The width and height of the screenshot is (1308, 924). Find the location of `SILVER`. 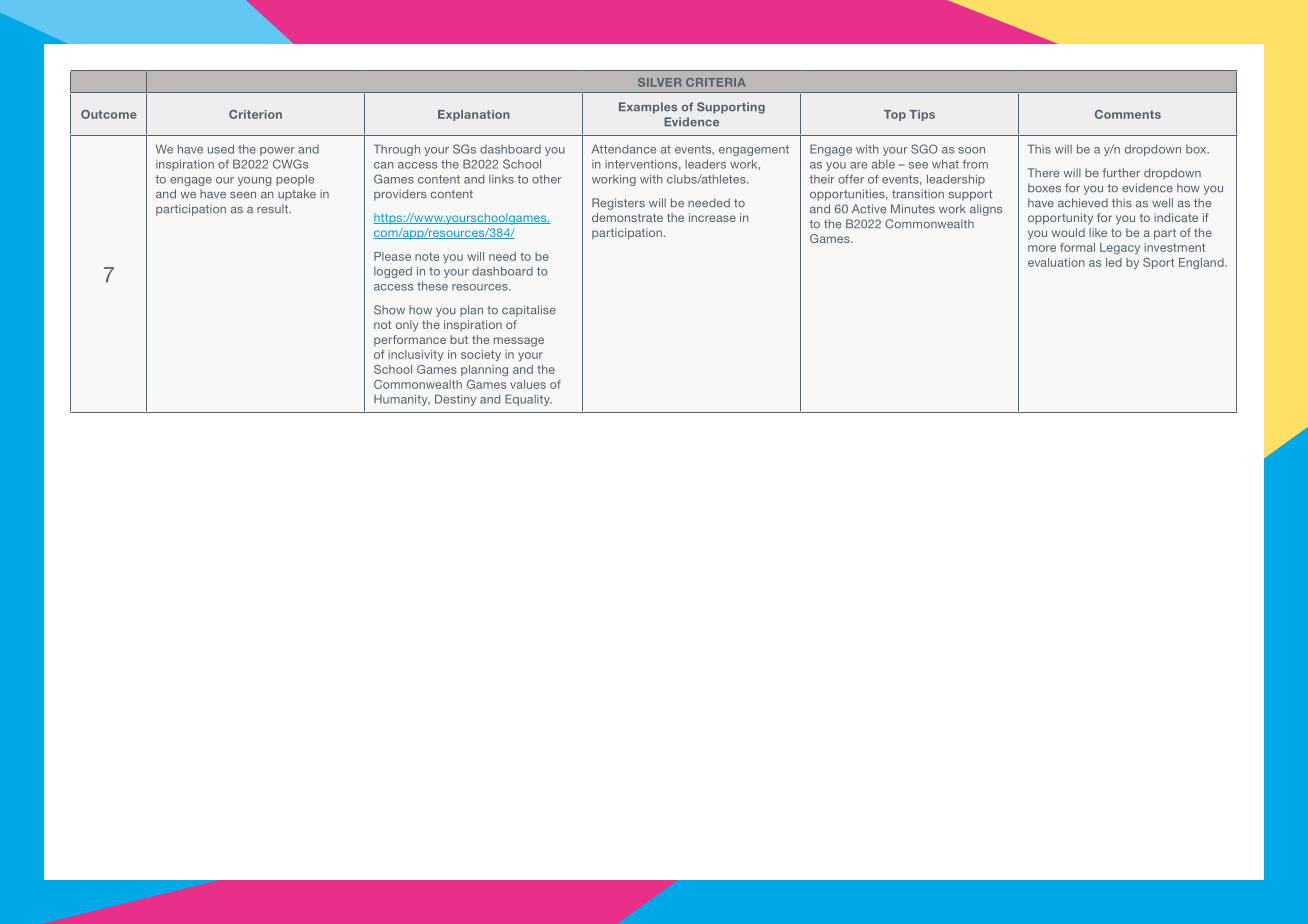

SILVER is located at coordinates (659, 82).
